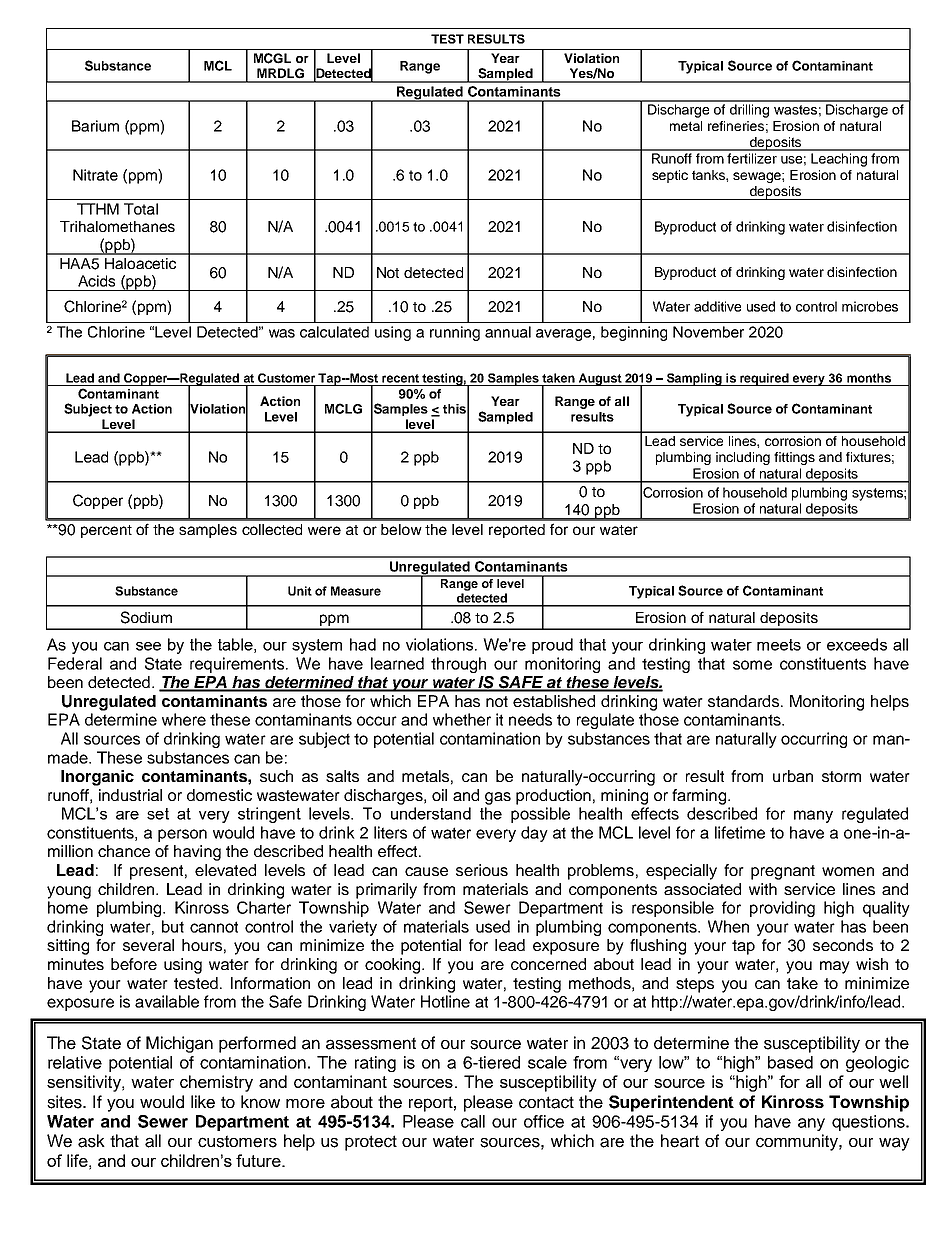  I want to click on call, so click(473, 1121).
